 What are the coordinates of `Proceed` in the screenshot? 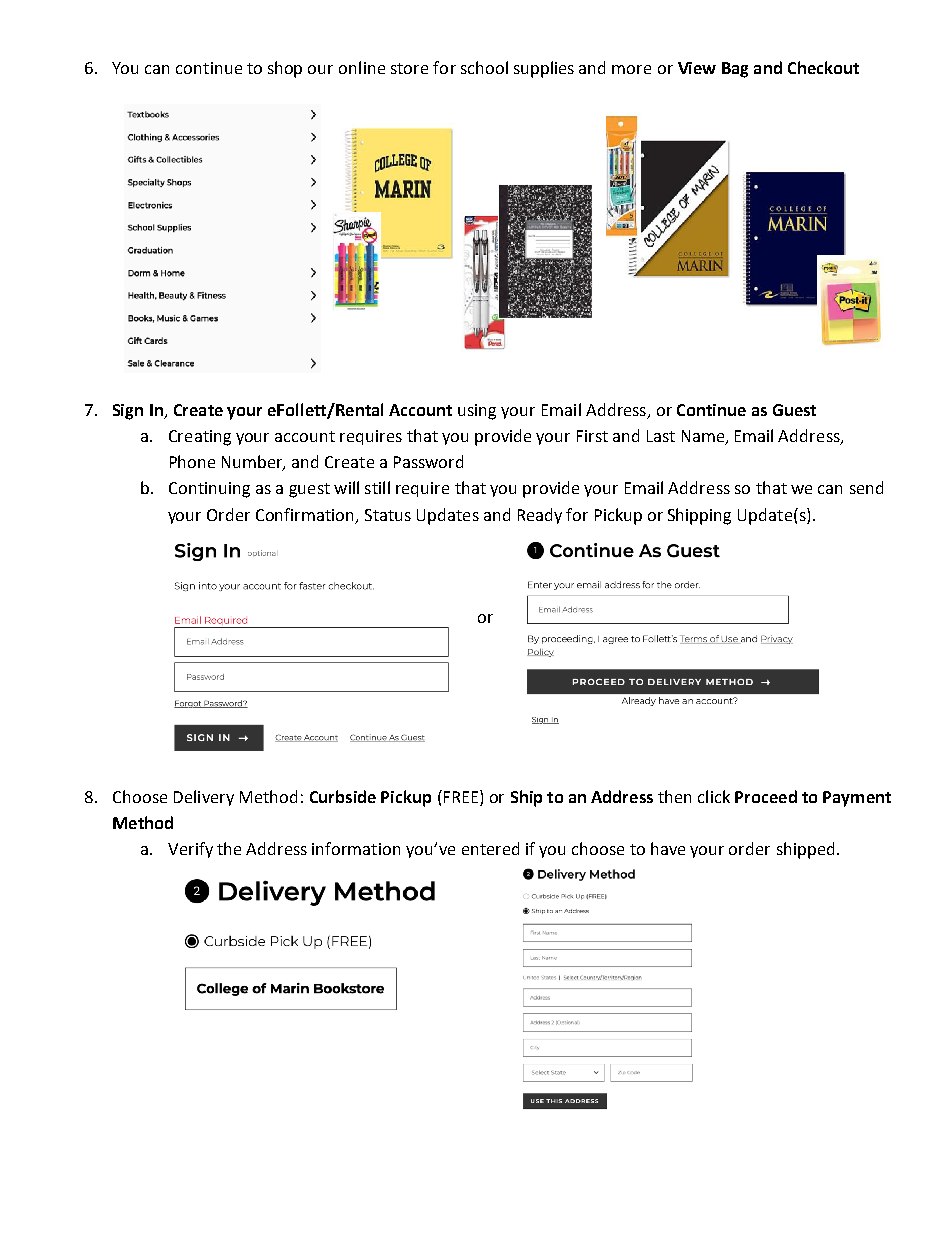 It's located at (766, 796).
